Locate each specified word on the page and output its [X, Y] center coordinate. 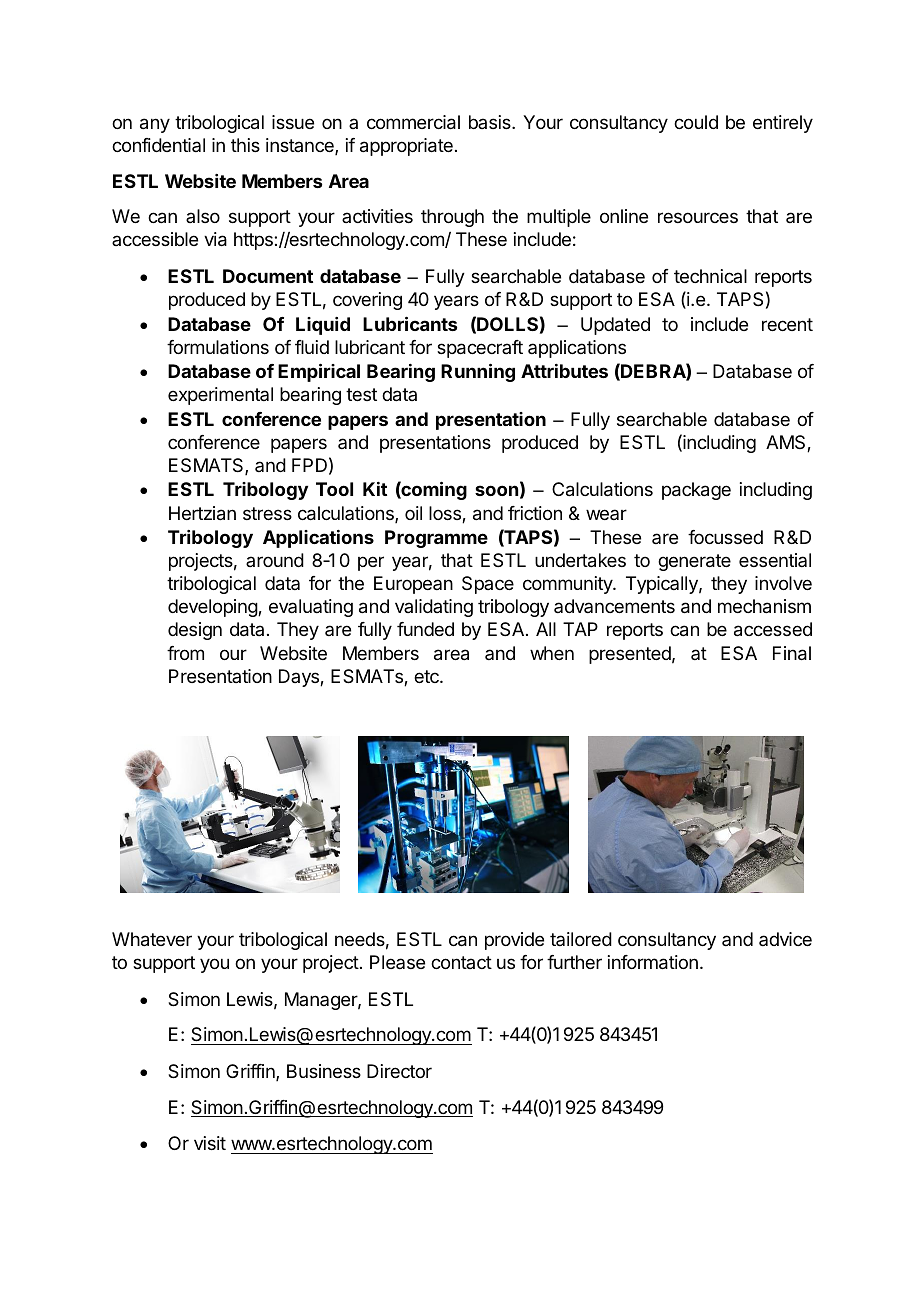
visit [210, 1143]
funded [425, 629]
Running [478, 372]
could [696, 122]
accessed [773, 629]
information [653, 962]
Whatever [152, 939]
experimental [220, 396]
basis [491, 122]
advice [785, 939]
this [245, 145]
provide [514, 941]
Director [399, 1071]
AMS [787, 443]
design [195, 631]
